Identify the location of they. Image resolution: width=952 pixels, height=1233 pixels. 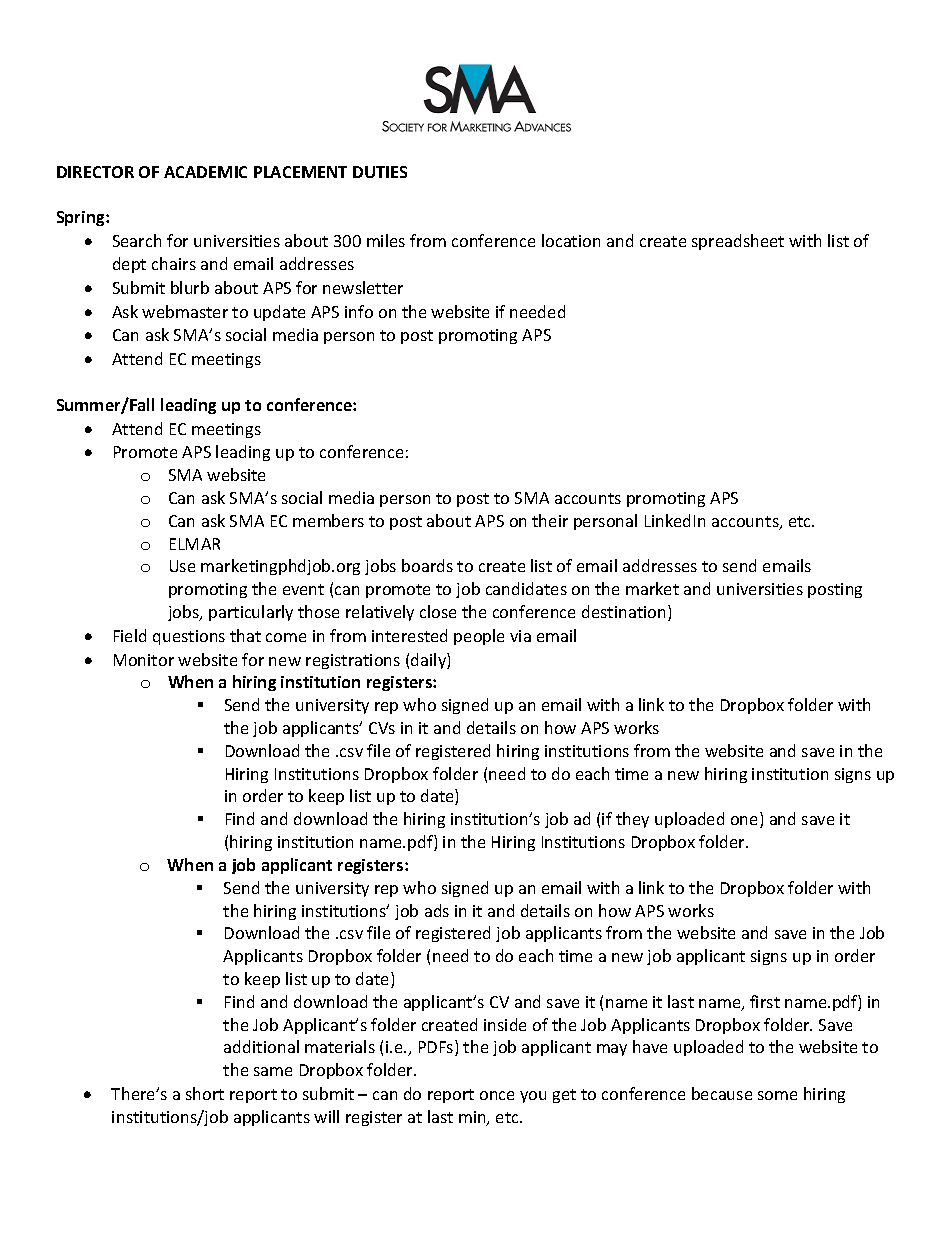
(632, 820).
